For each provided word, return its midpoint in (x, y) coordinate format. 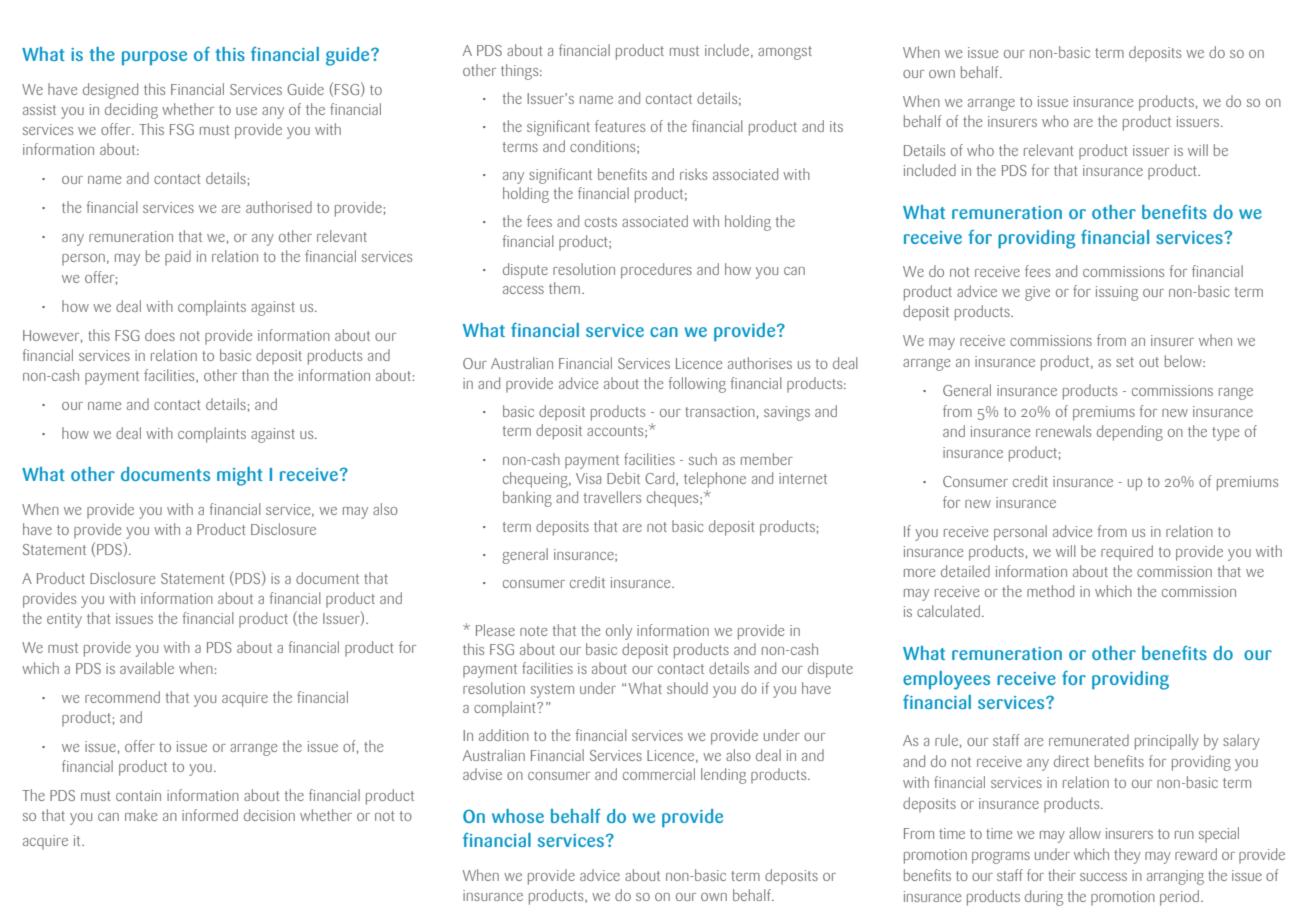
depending (1130, 433)
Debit (623, 478)
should (687, 688)
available (147, 668)
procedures (656, 271)
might (240, 476)
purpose (154, 58)
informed (210, 815)
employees (946, 680)
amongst (785, 53)
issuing (1117, 293)
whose (518, 816)
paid (178, 258)
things (521, 72)
